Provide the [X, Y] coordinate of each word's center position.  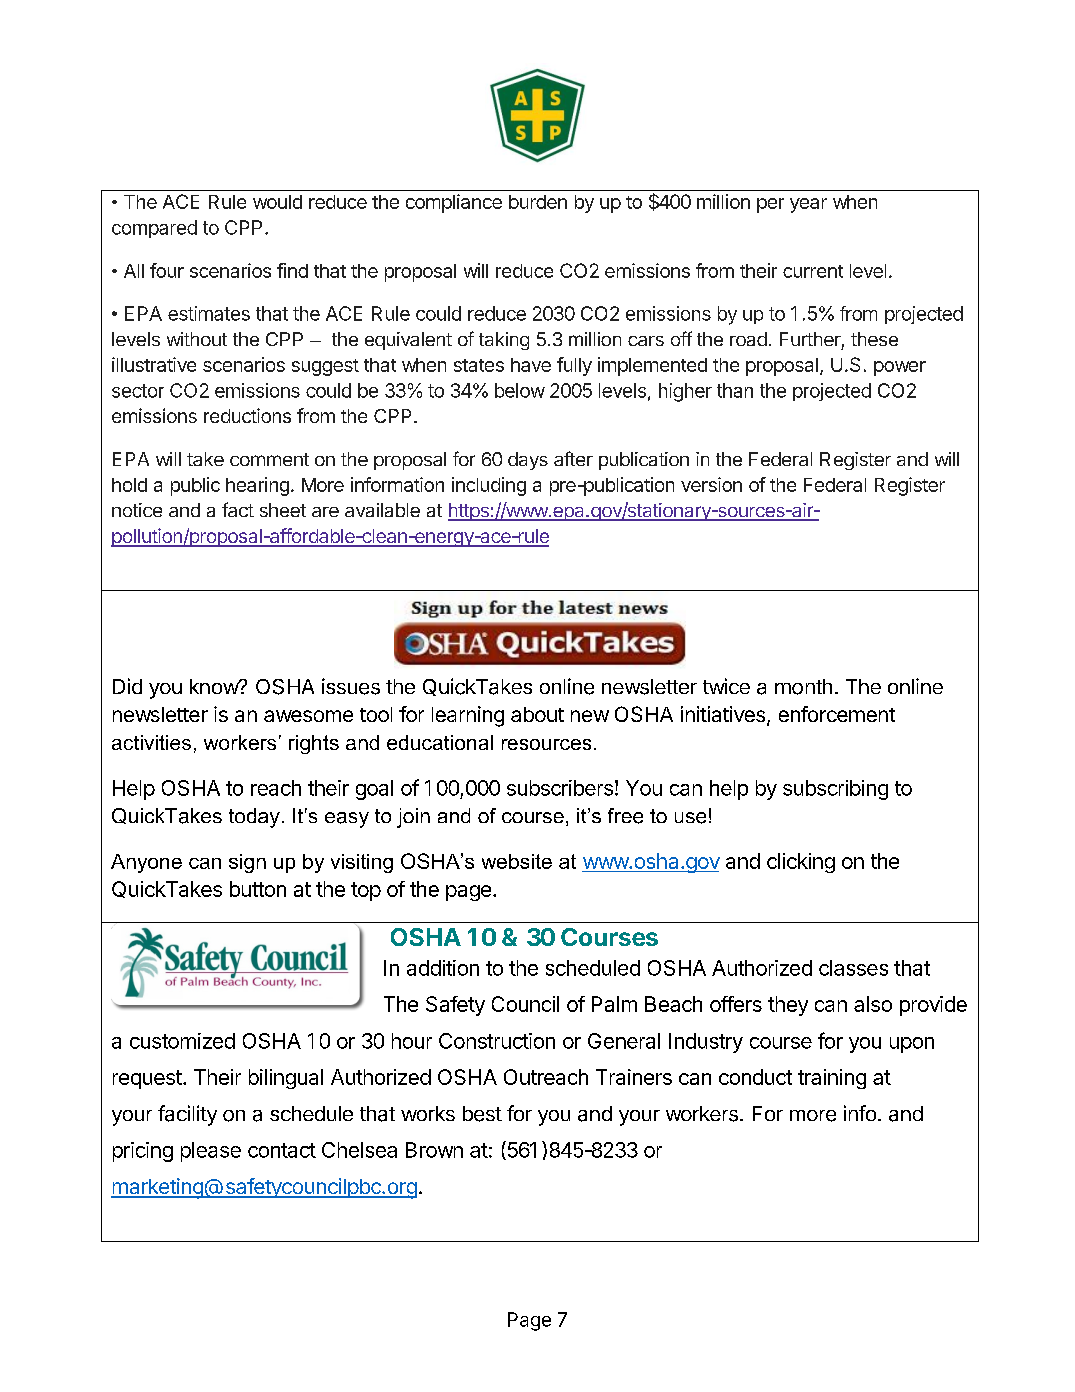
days [528, 461]
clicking [801, 863]
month [803, 687]
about [537, 714]
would [277, 202]
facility [187, 1115]
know [215, 686]
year [808, 205]
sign [247, 863]
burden [538, 202]
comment [269, 459]
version [711, 484]
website [517, 861]
